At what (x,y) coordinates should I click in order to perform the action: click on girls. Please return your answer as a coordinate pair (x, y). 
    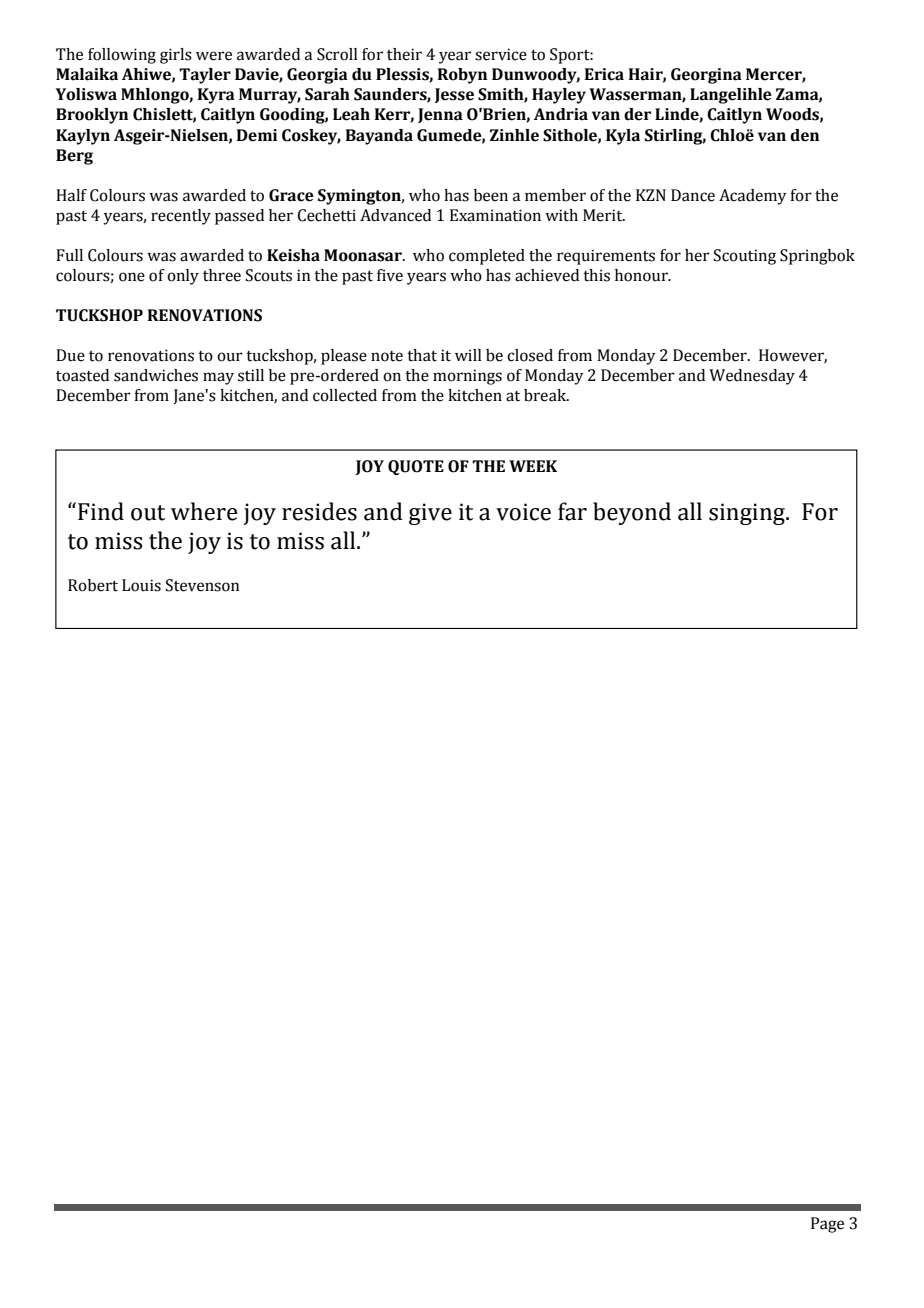
    Looking at the image, I should click on (176, 56).
